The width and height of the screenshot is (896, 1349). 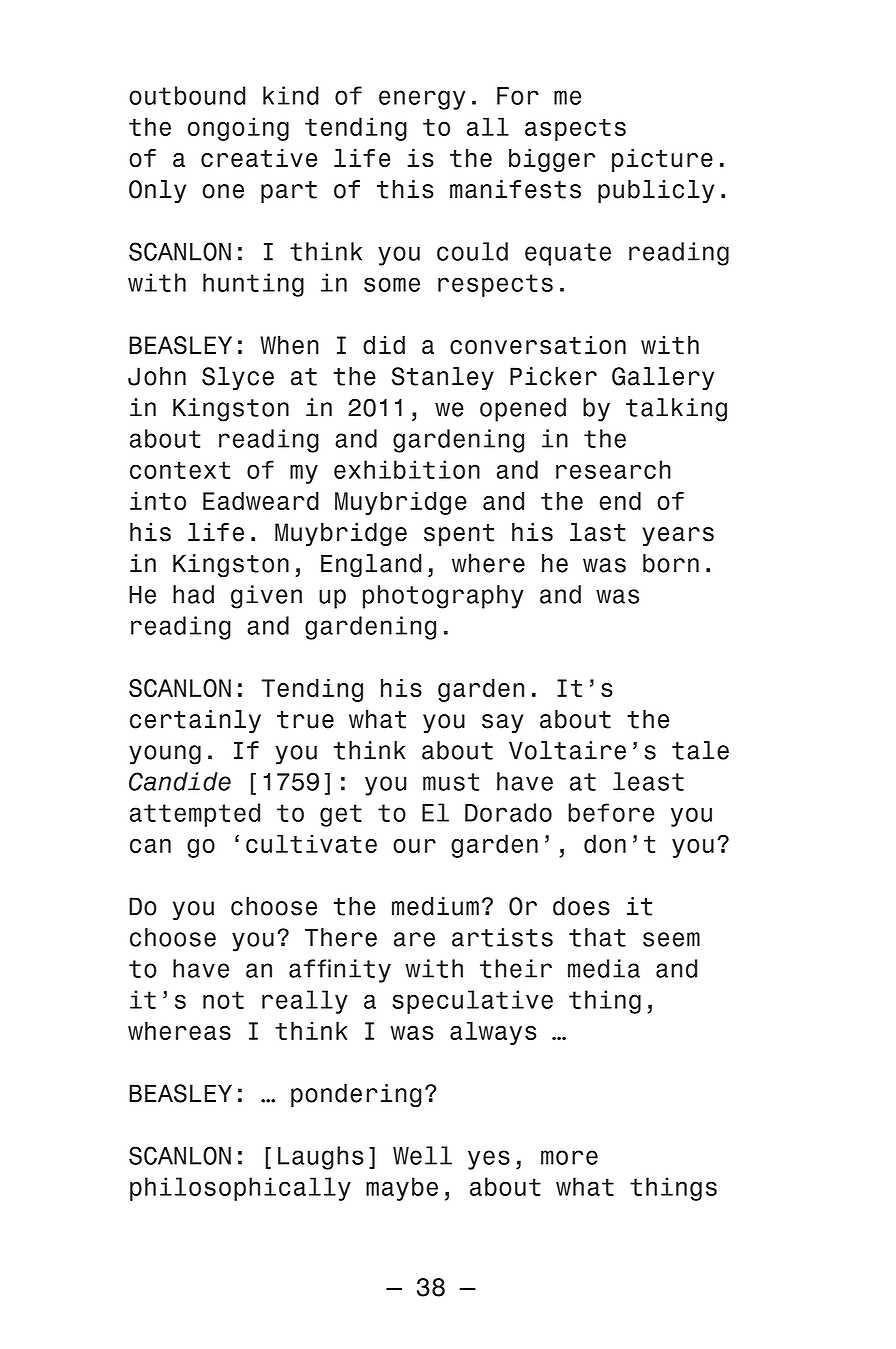 I want to click on photography, so click(x=443, y=597).
